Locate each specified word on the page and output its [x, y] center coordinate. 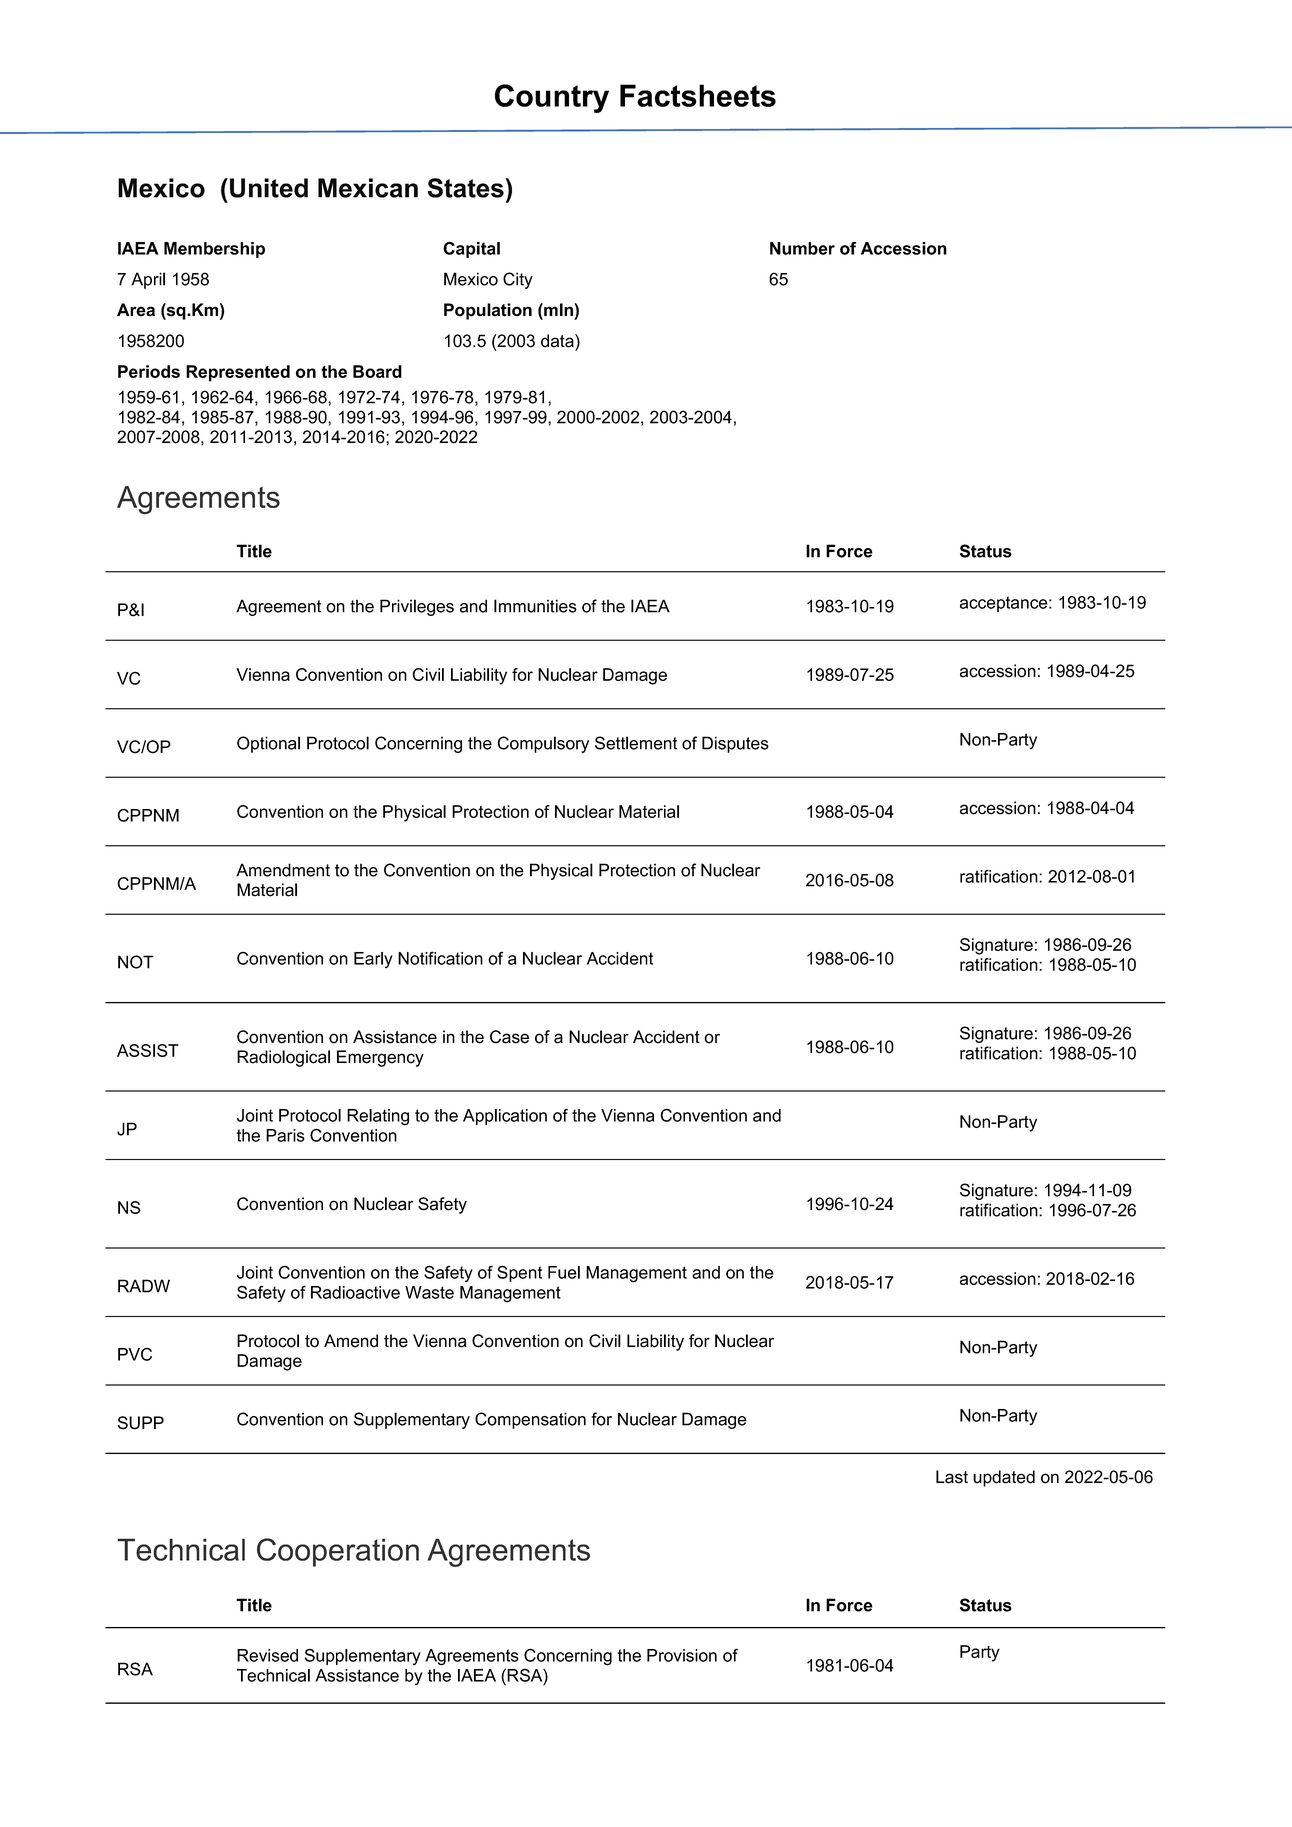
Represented [238, 373]
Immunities [535, 606]
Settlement [636, 743]
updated [1004, 1478]
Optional [268, 744]
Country [552, 98]
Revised [267, 1655]
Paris [285, 1135]
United [269, 188]
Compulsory [543, 744]
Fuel [564, 1272]
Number [802, 248]
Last [952, 1477]
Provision [682, 1655]
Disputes [735, 744]
